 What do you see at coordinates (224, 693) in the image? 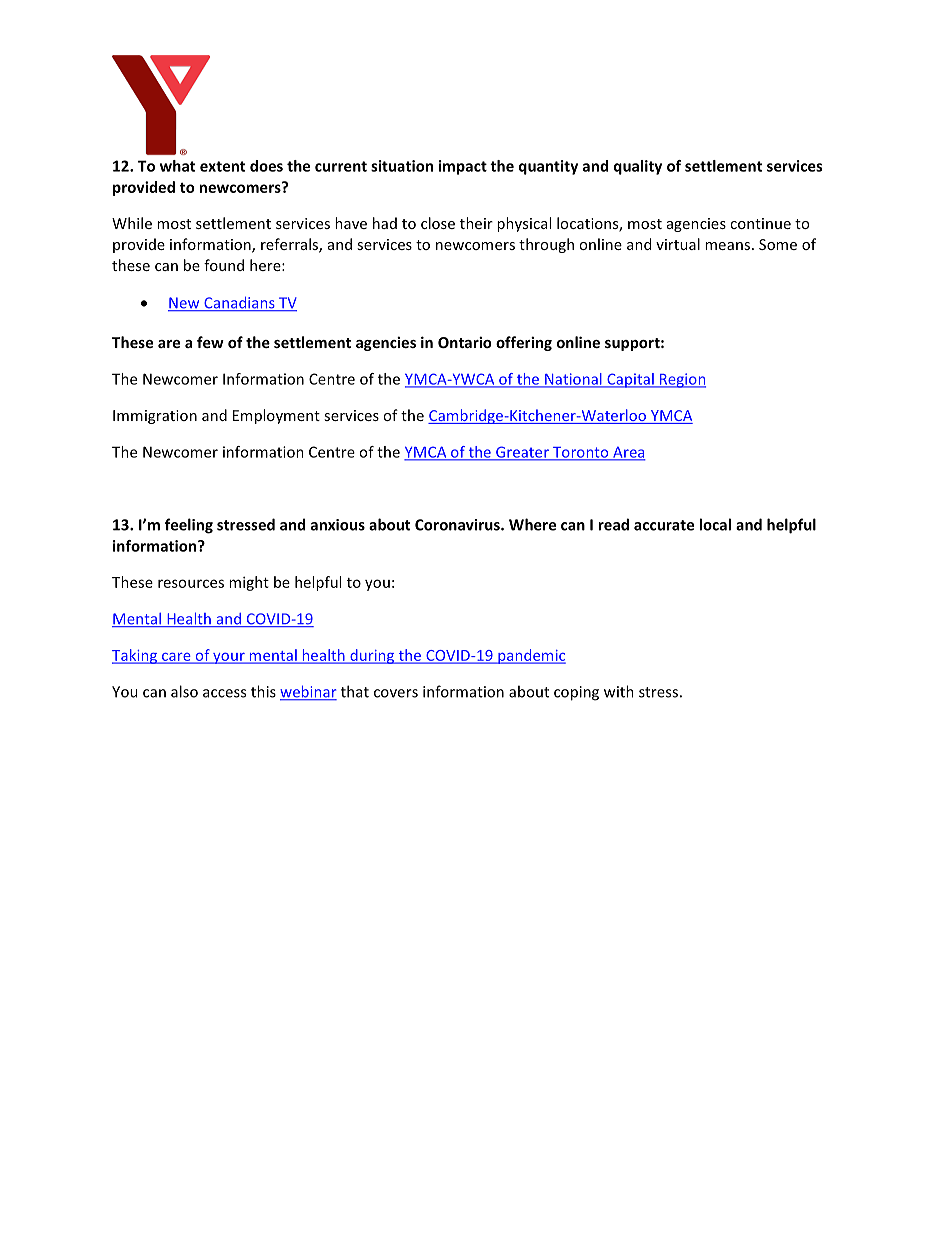
I see `access` at bounding box center [224, 693].
